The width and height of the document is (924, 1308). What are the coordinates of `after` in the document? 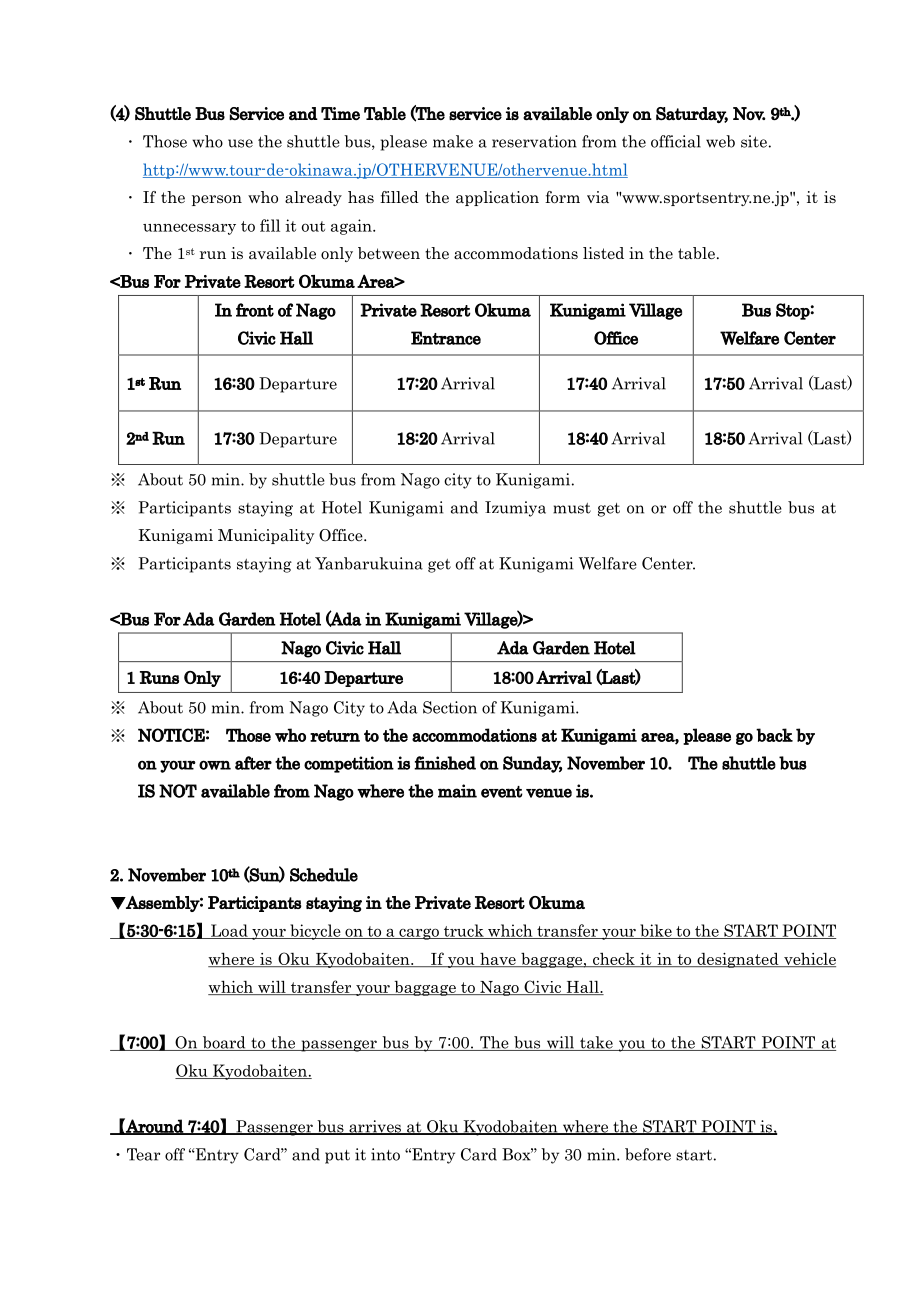 It's located at (253, 763).
